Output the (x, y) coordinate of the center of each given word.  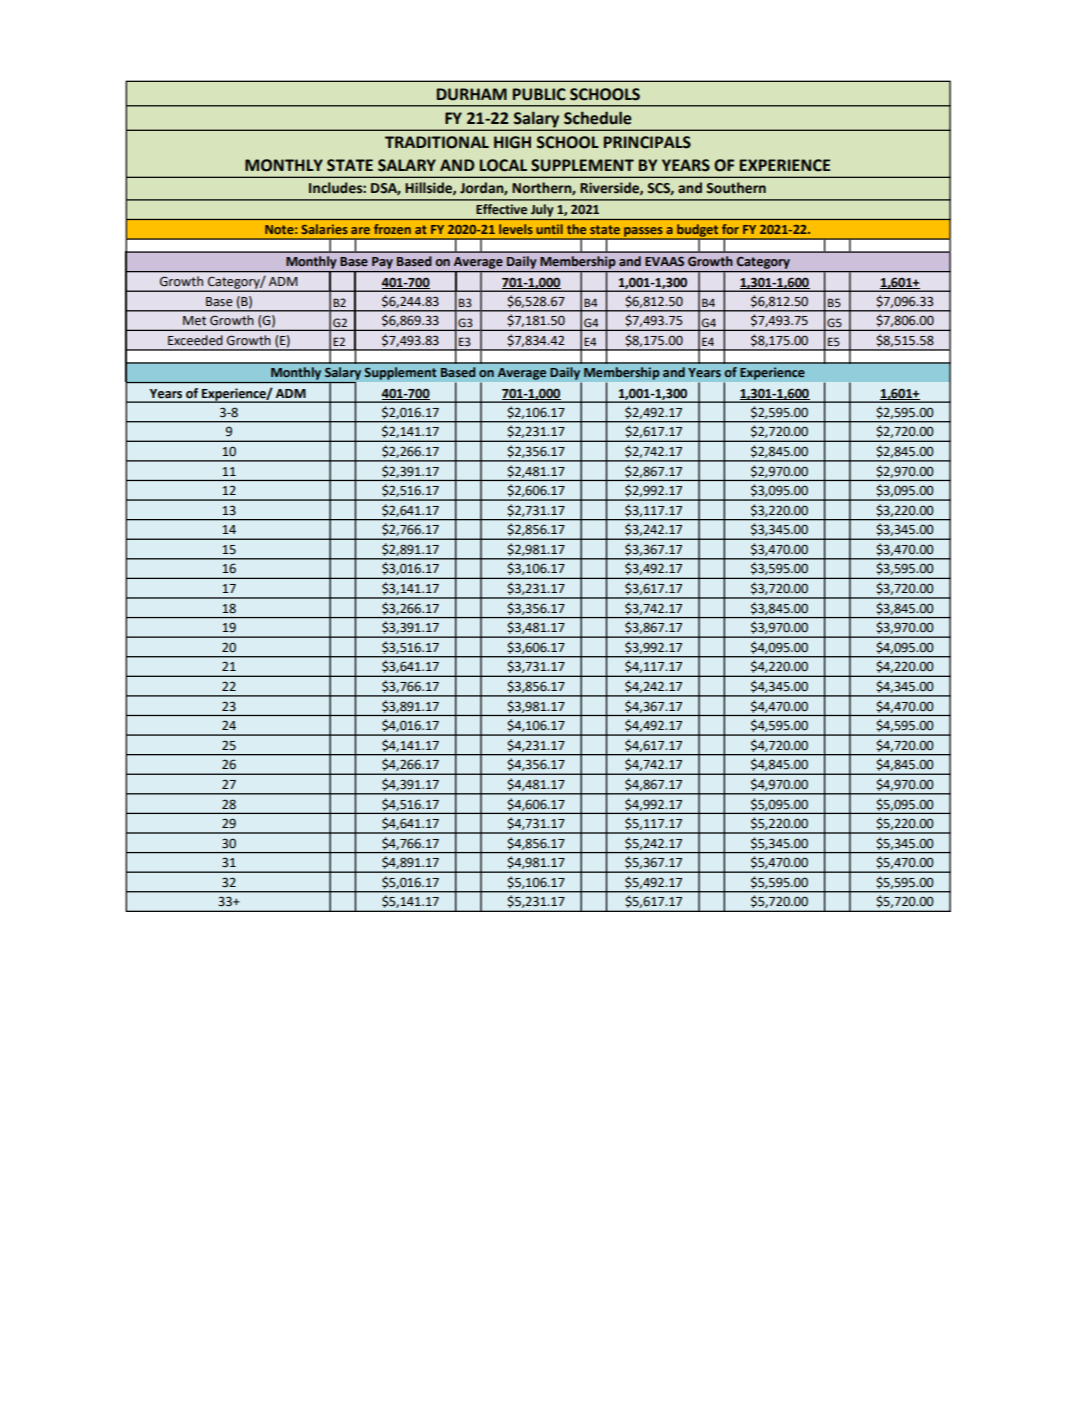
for (730, 229)
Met (194, 321)
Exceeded (195, 340)
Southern (736, 188)
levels (516, 229)
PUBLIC (539, 94)
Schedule (597, 118)
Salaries (325, 229)
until (550, 229)
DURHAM (472, 94)
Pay (382, 263)
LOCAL (503, 165)
